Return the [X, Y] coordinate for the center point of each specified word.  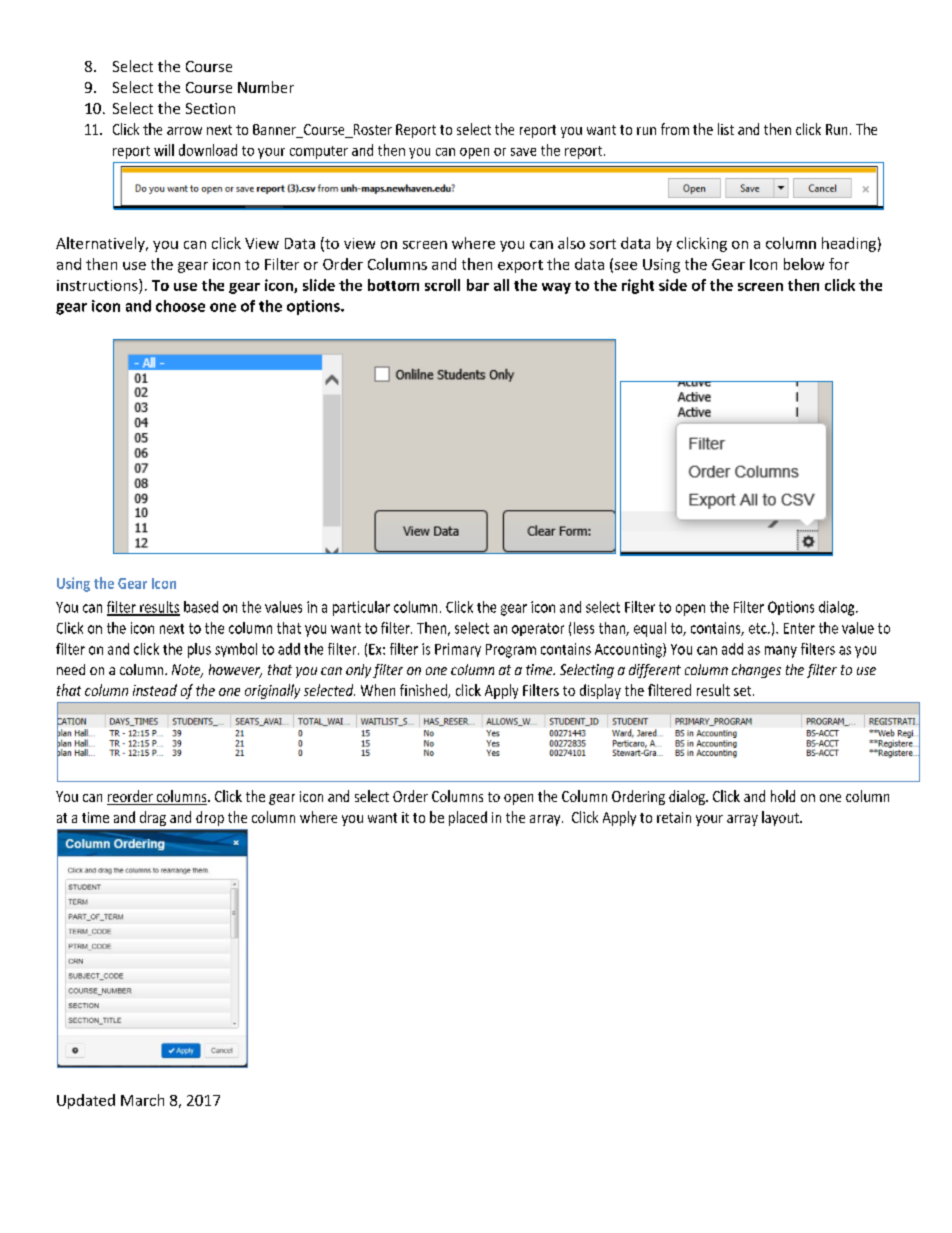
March [142, 1100]
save [523, 152]
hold [783, 796]
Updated [86, 1101]
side [673, 285]
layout [781, 818]
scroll [442, 285]
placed [468, 818]
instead [155, 690]
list [726, 129]
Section [210, 108]
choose [180, 306]
